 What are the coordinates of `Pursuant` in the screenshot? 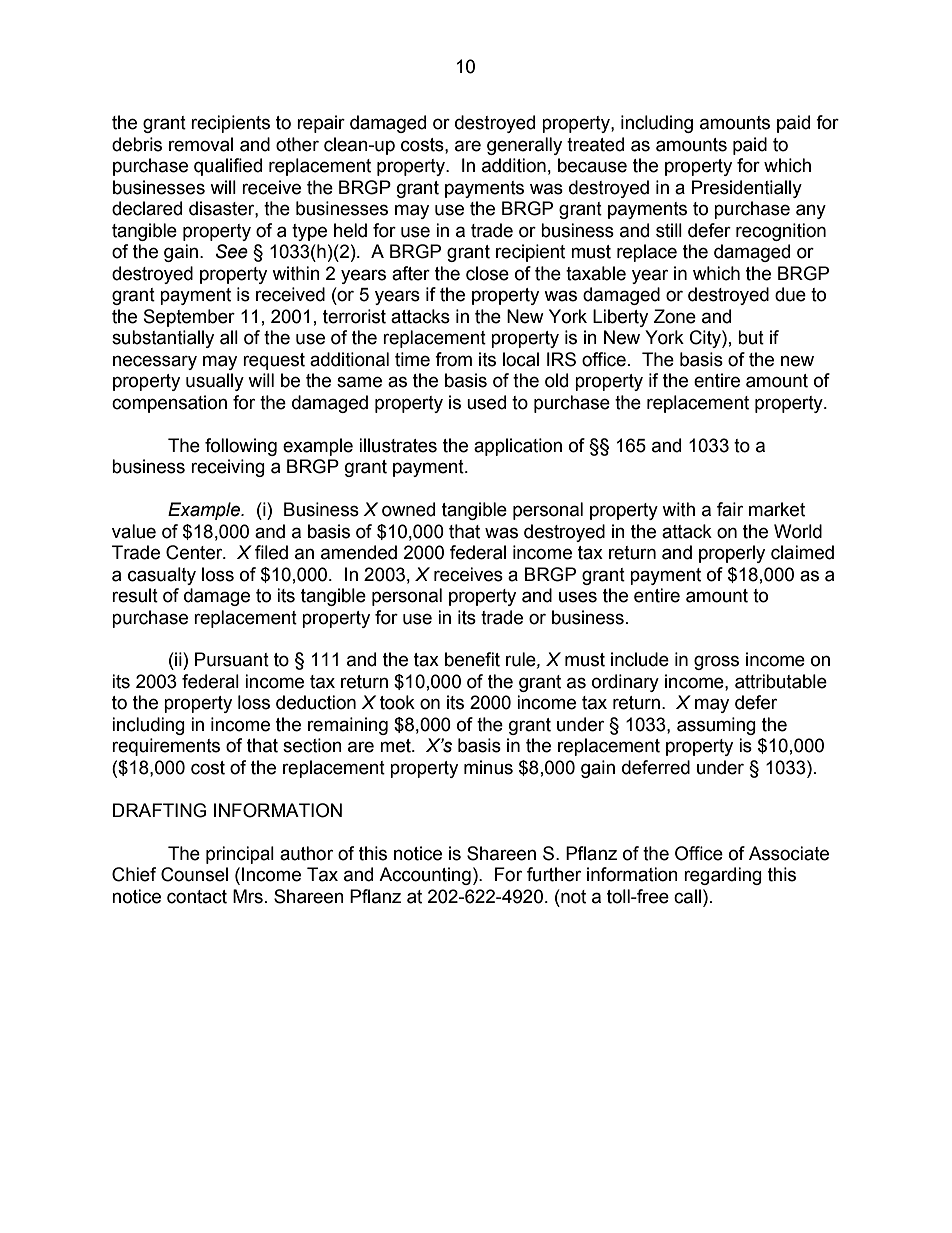 It's located at (232, 659).
